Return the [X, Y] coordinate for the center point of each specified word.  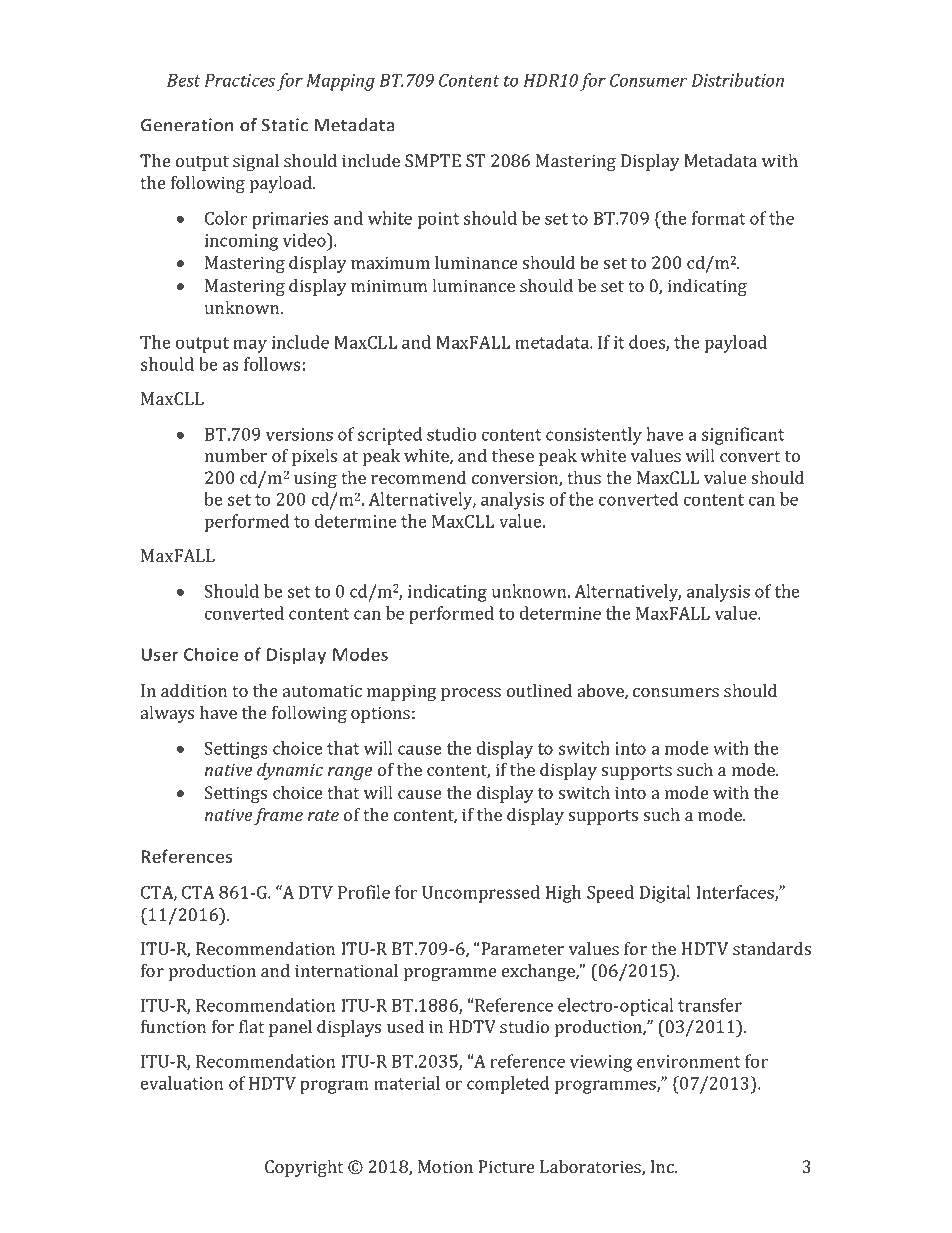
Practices [239, 80]
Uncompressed [481, 894]
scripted [390, 436]
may [250, 346]
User [159, 654]
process [471, 694]
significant [743, 436]
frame [278, 816]
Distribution [737, 80]
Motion [445, 1166]
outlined [539, 690]
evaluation [182, 1083]
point [438, 220]
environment [688, 1061]
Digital [664, 894]
